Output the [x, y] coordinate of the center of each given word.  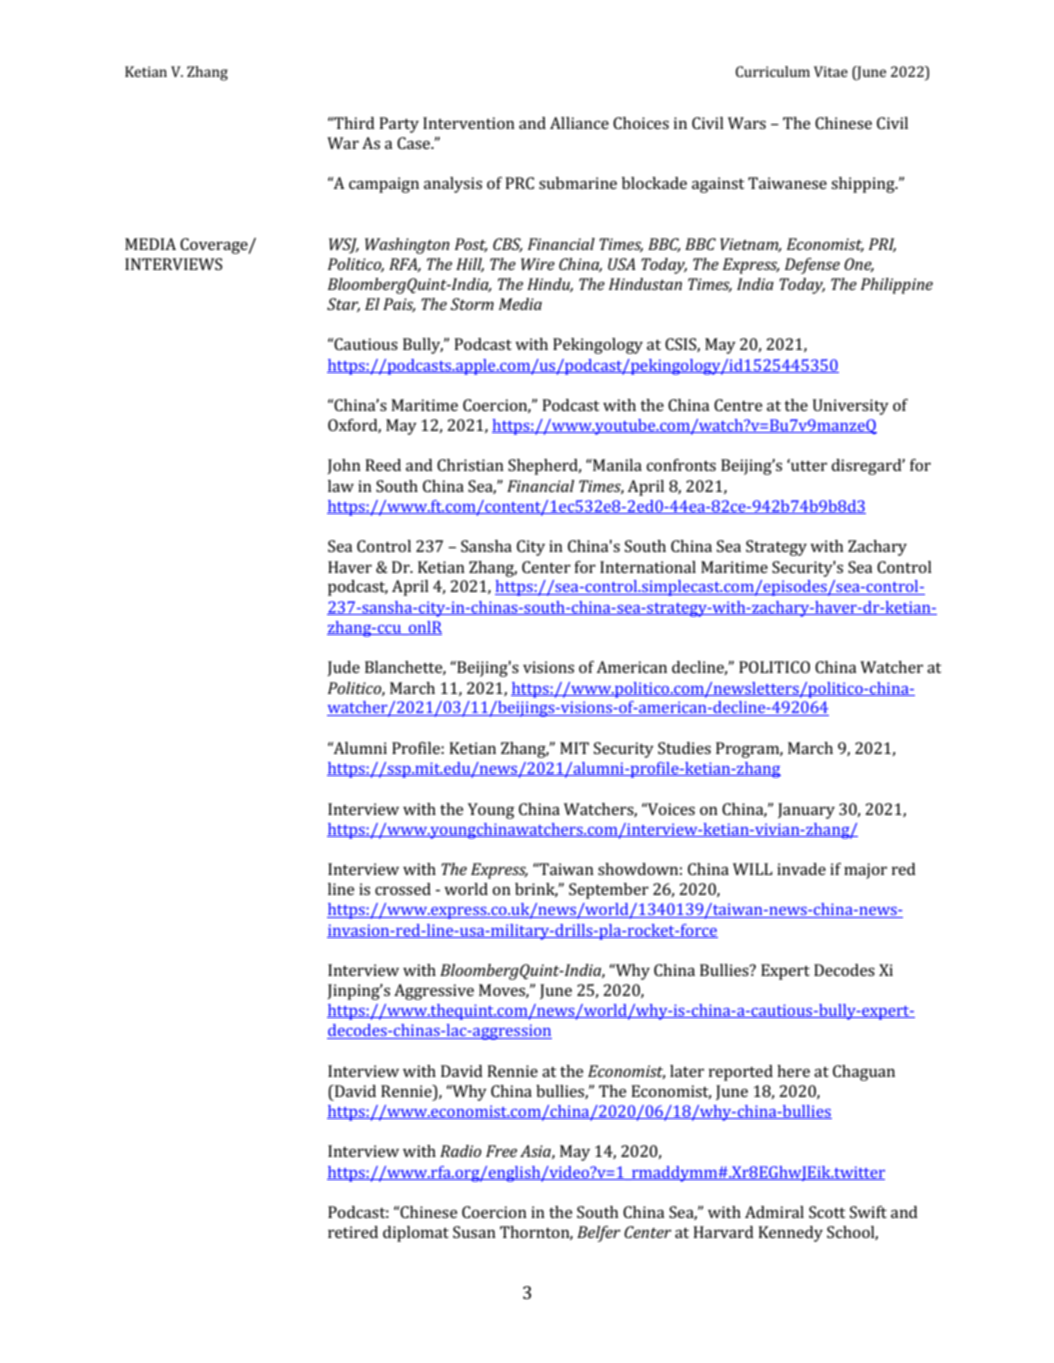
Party [399, 125]
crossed [403, 889]
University [851, 407]
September [609, 891]
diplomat [416, 1234]
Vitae [831, 71]
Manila [616, 465]
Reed [383, 465]
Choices [641, 123]
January [806, 811]
